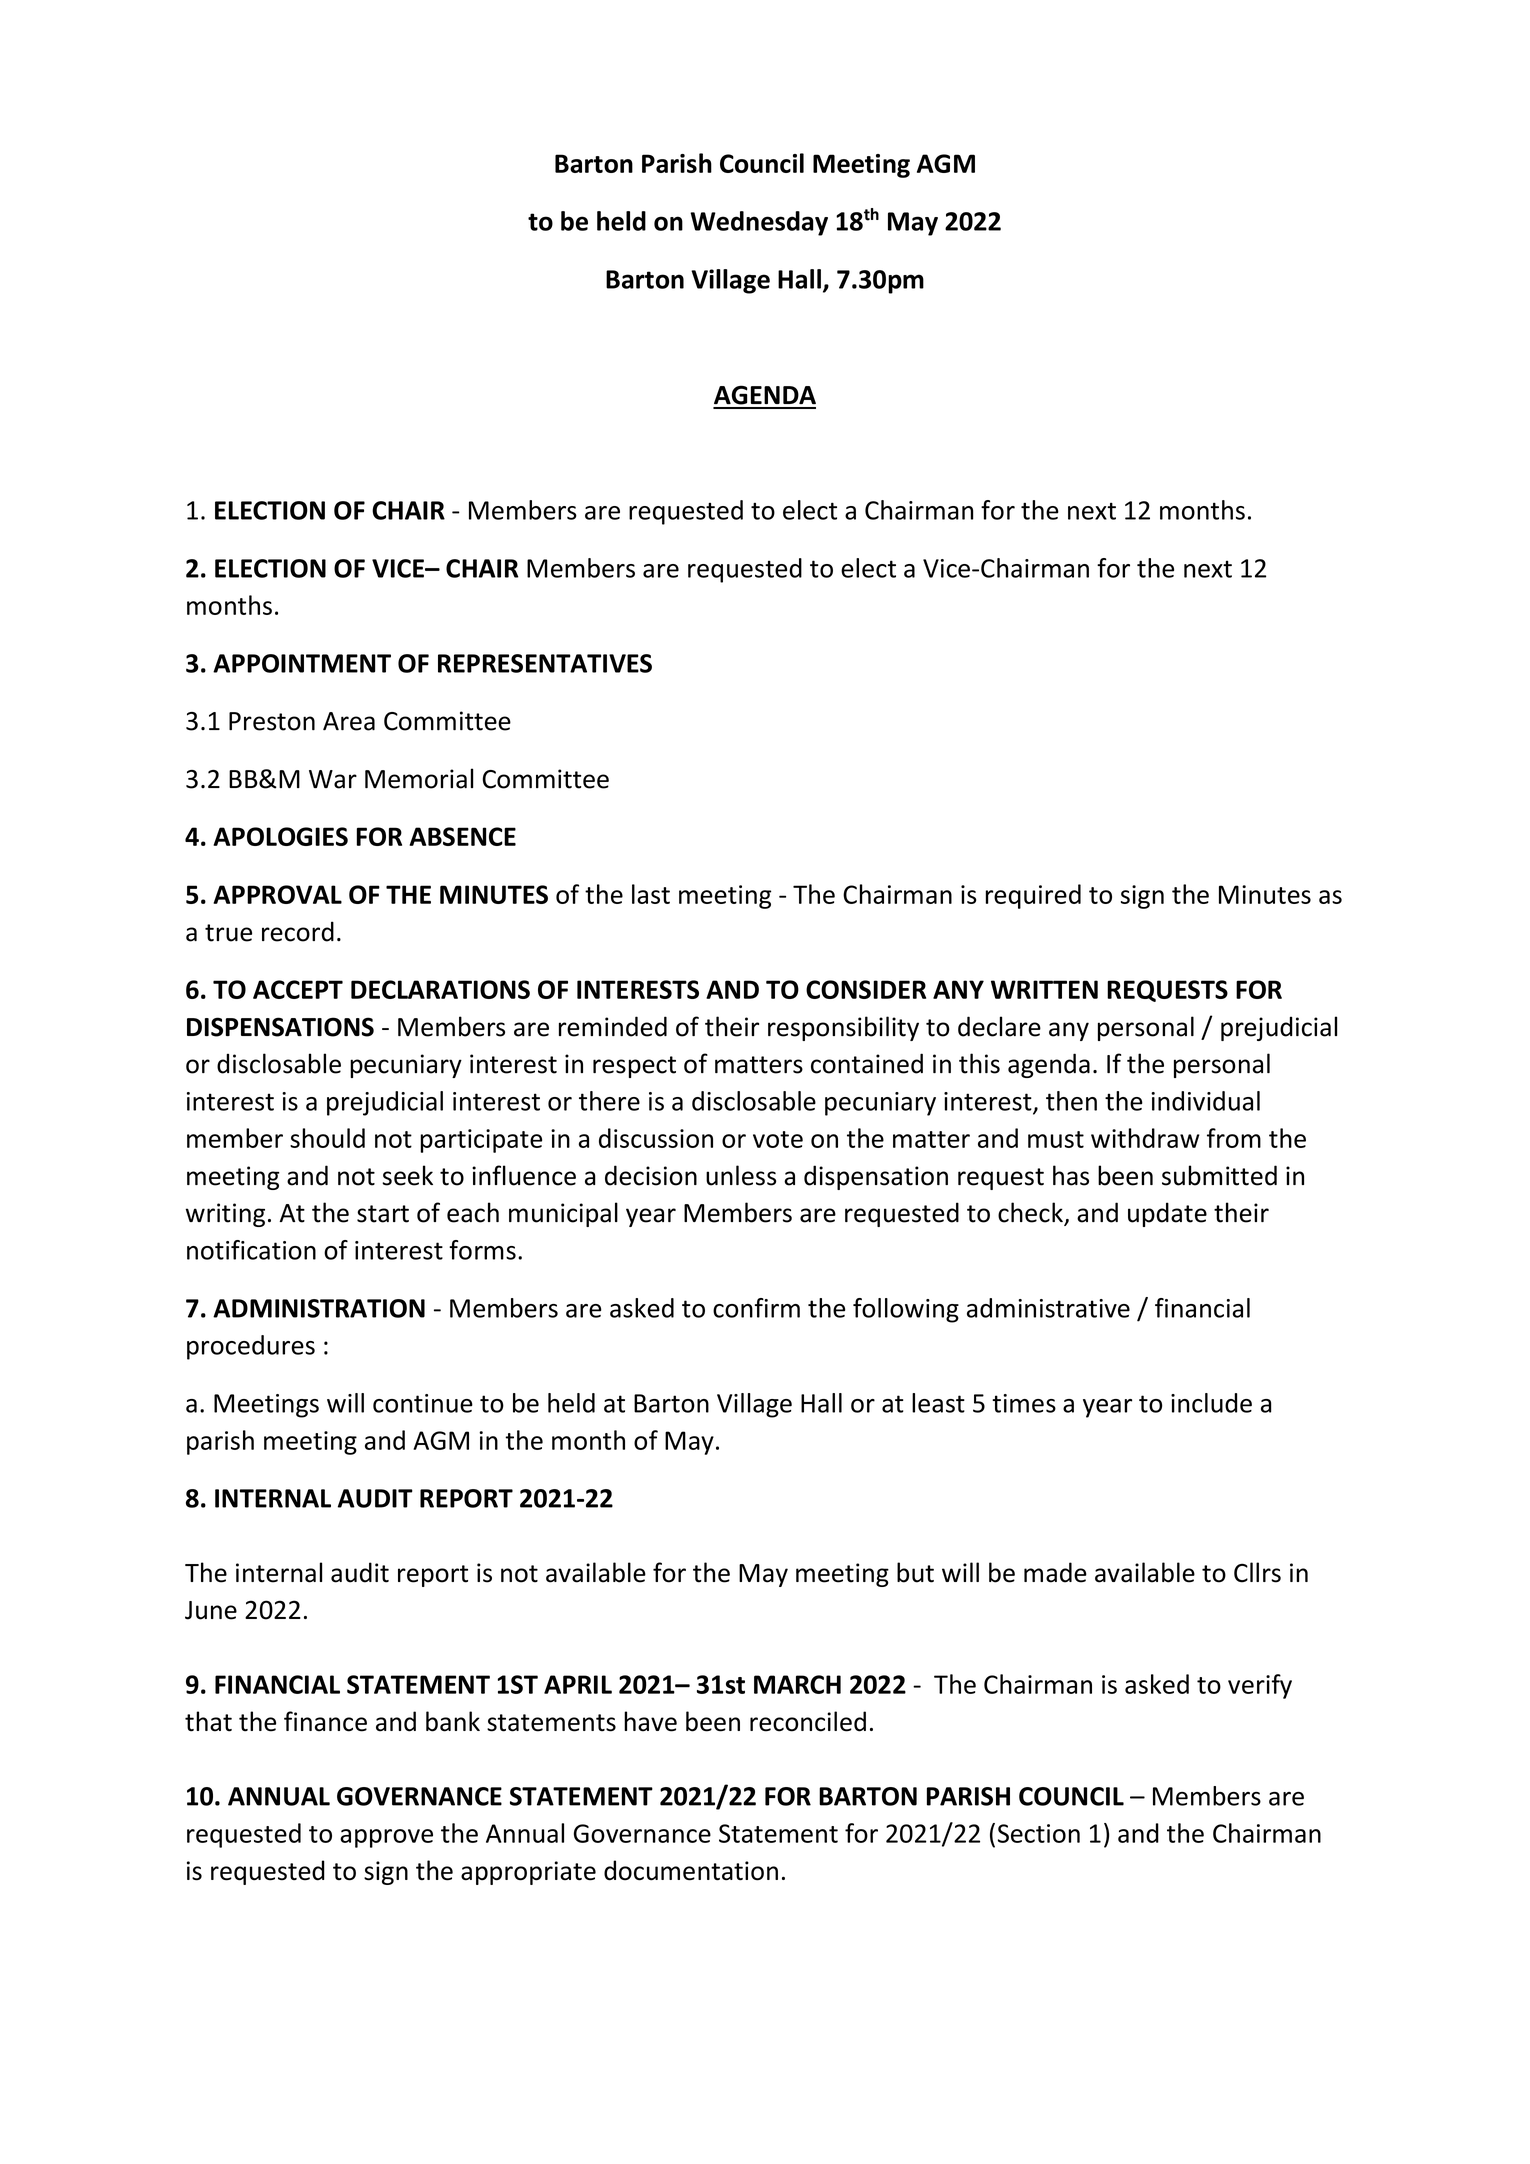 Image resolution: width=1530 pixels, height=2164 pixels. What do you see at coordinates (386, 1838) in the document?
I see `approve` at bounding box center [386, 1838].
